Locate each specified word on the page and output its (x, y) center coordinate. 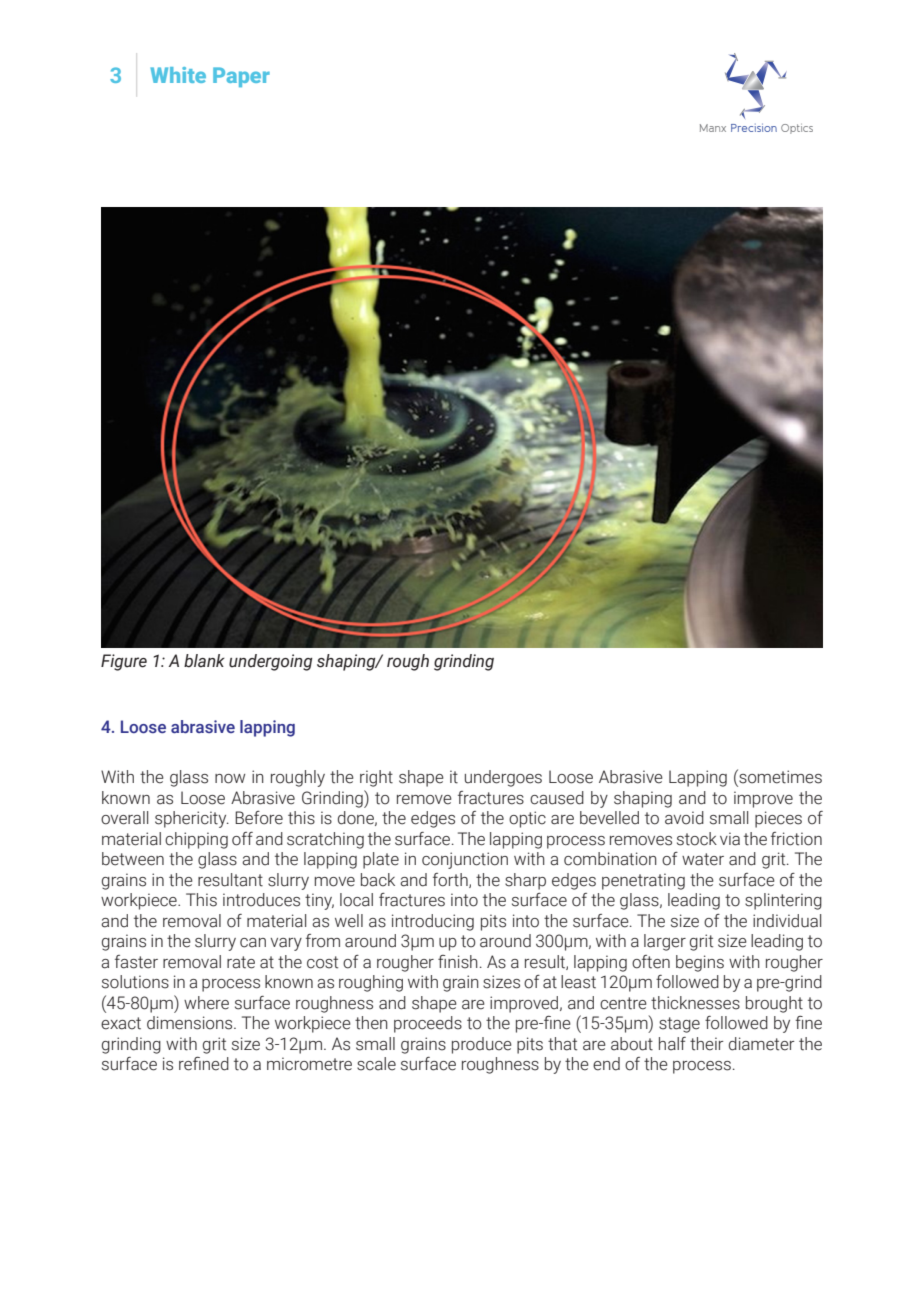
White (178, 75)
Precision (754, 127)
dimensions (191, 1023)
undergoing (270, 662)
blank (204, 661)
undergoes (503, 778)
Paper (241, 77)
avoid (684, 818)
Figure (124, 662)
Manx (713, 128)
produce (482, 1045)
